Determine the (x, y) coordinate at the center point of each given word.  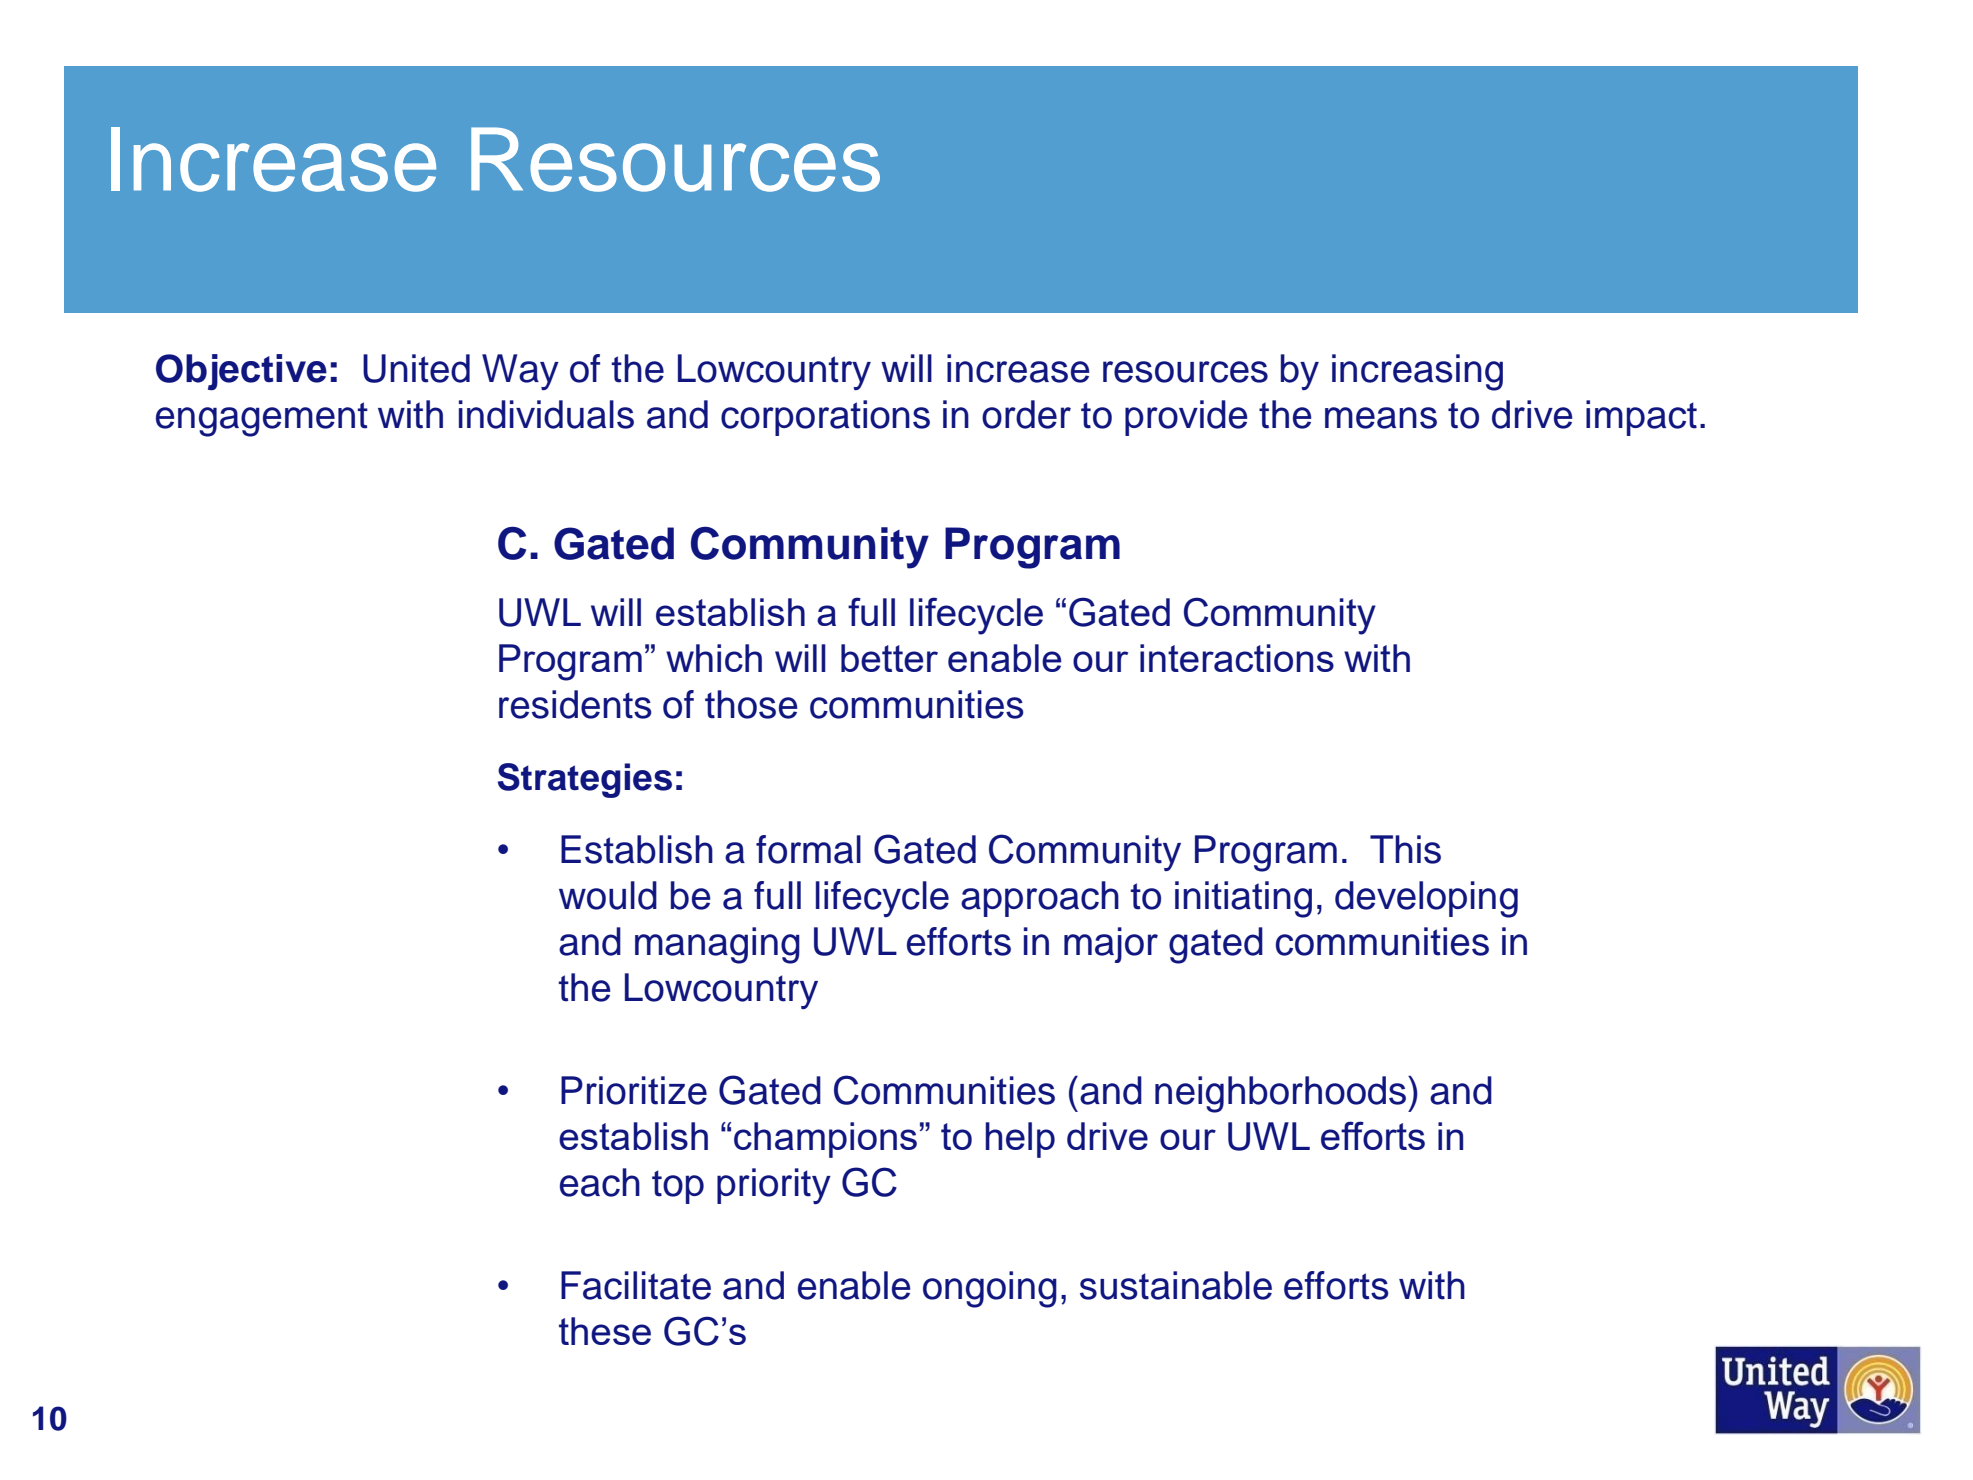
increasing (1417, 372)
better (889, 658)
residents (575, 704)
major (1111, 945)
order (1026, 414)
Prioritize (634, 1090)
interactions (1237, 658)
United (416, 368)
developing (1426, 899)
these (605, 1331)
